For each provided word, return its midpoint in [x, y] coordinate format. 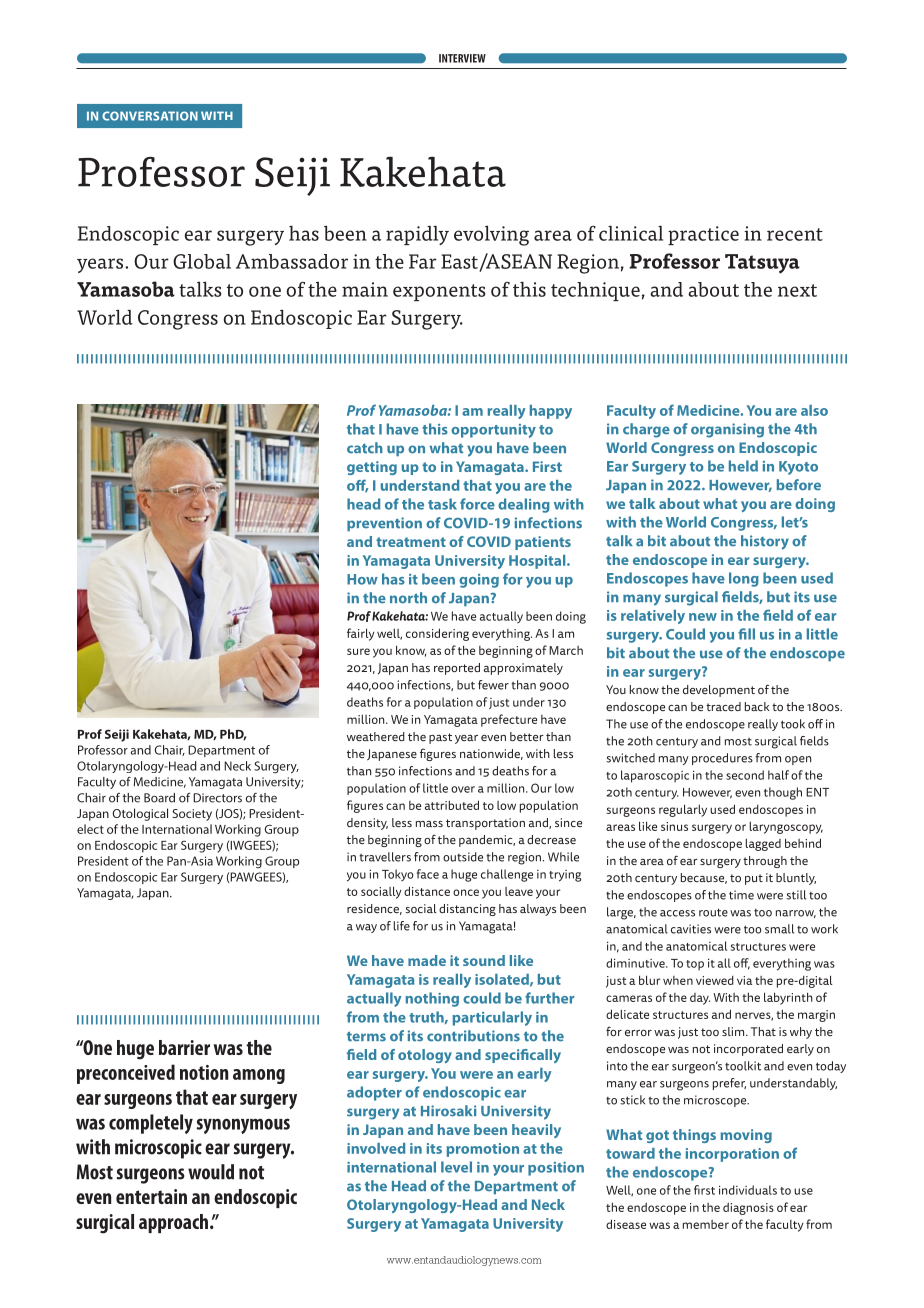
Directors [217, 798]
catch [365, 448]
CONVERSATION [150, 116]
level [456, 1167]
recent [795, 234]
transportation [485, 824]
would [211, 1172]
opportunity [493, 431]
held [743, 466]
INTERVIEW [462, 58]
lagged [763, 844]
